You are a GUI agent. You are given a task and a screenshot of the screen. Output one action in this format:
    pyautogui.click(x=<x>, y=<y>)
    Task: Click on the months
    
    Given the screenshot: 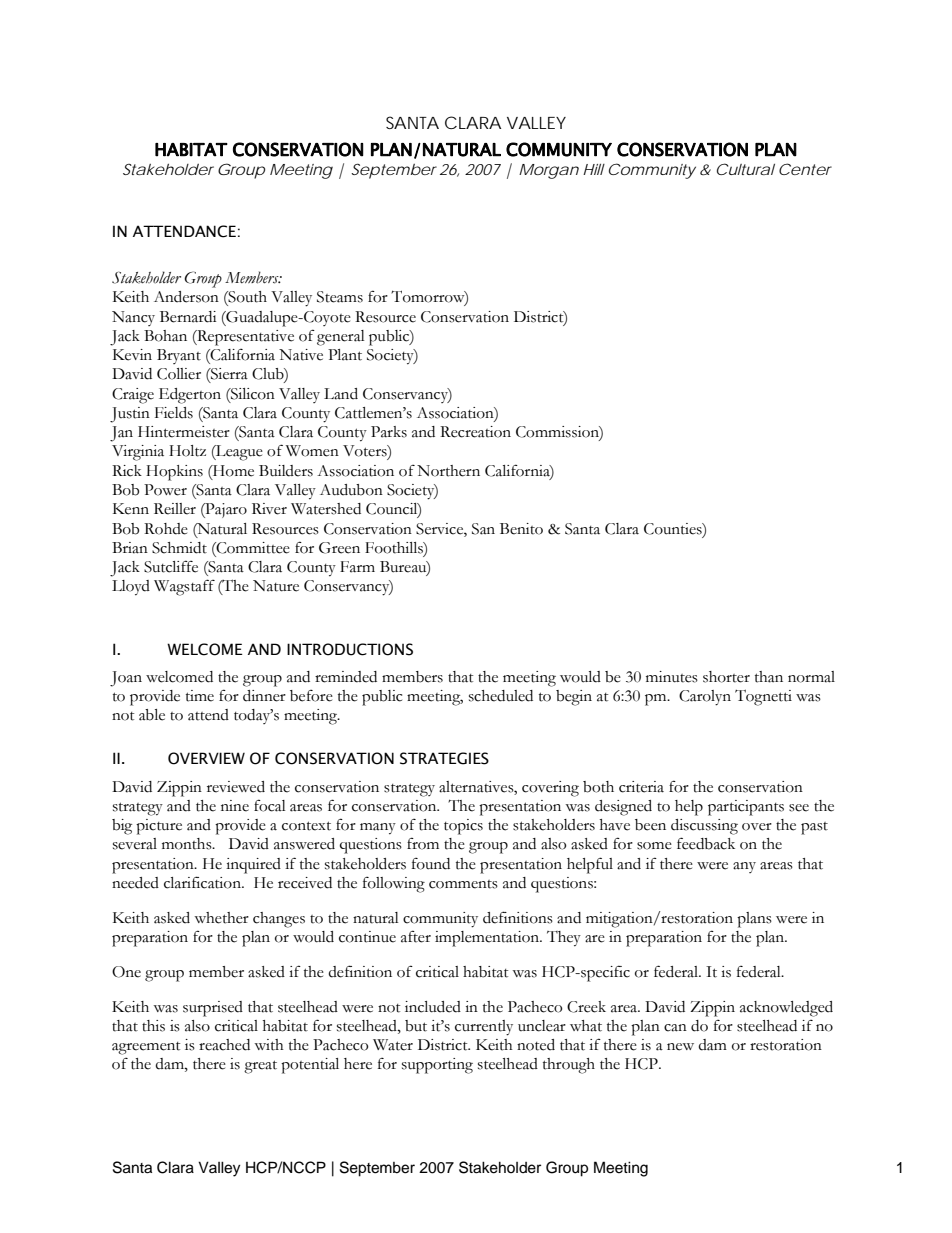 What is the action you would take?
    pyautogui.click(x=188, y=844)
